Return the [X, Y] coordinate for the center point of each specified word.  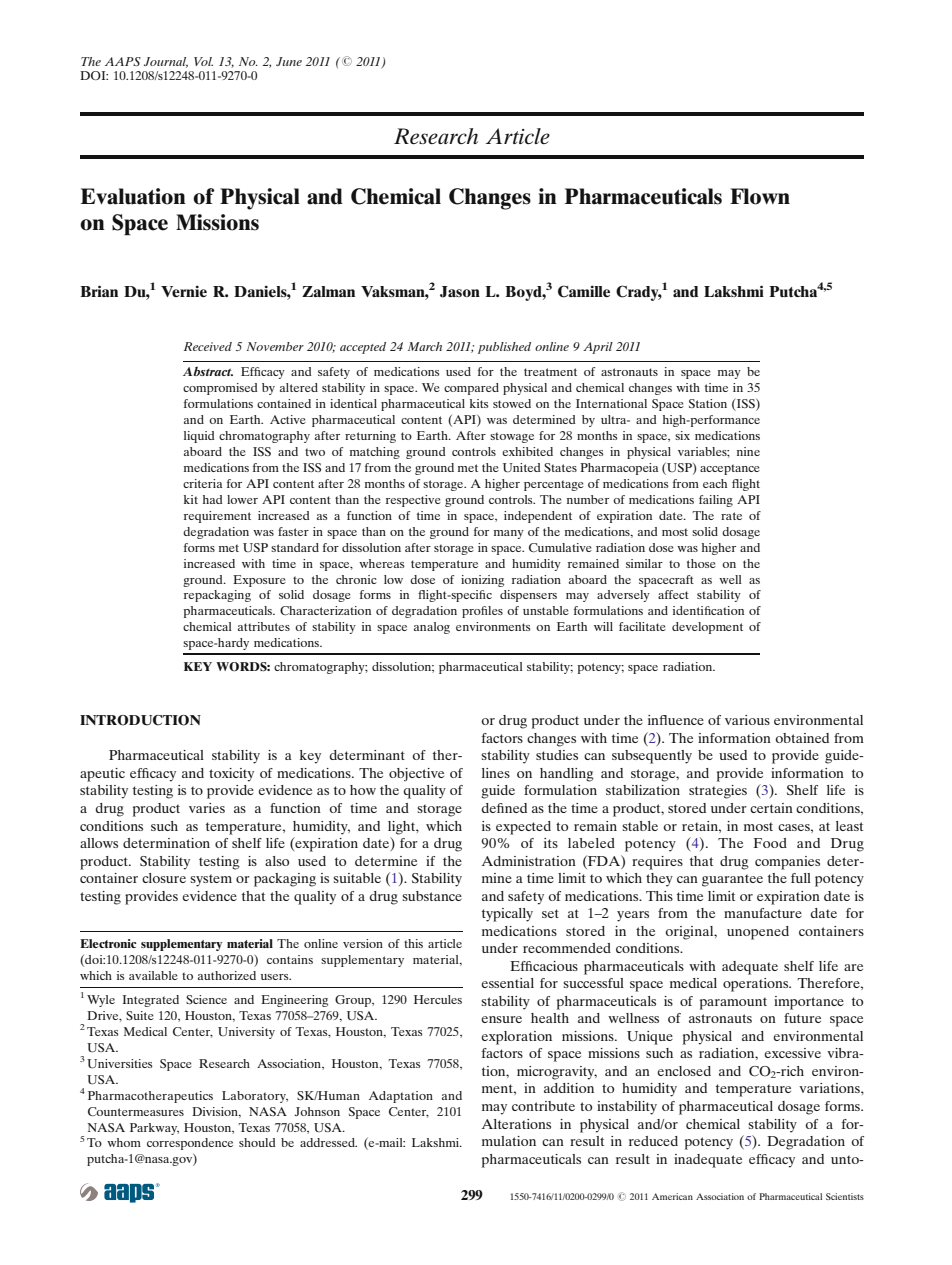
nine [748, 451]
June [289, 61]
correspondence [190, 1144]
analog [432, 628]
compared [471, 389]
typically [507, 915]
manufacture [763, 913]
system [211, 880]
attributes [264, 626]
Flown [760, 196]
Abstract [208, 371]
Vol [203, 61]
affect [673, 594]
